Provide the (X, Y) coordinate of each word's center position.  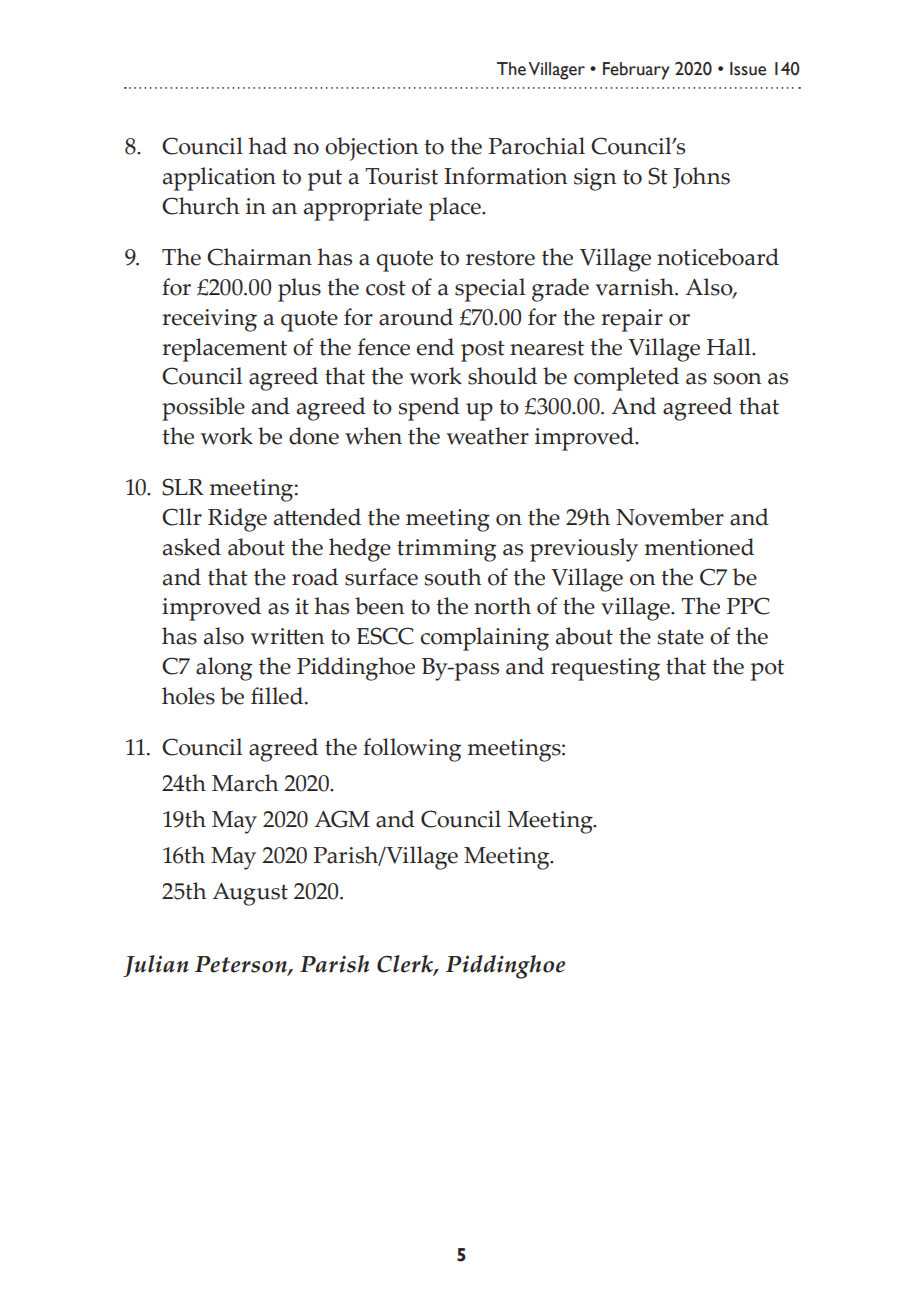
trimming (446, 550)
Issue (748, 69)
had (268, 146)
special (490, 290)
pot (767, 670)
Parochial (537, 146)
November (670, 517)
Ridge (237, 520)
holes (188, 696)
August (250, 894)
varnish (636, 287)
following (412, 750)
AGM (342, 819)
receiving (209, 320)
